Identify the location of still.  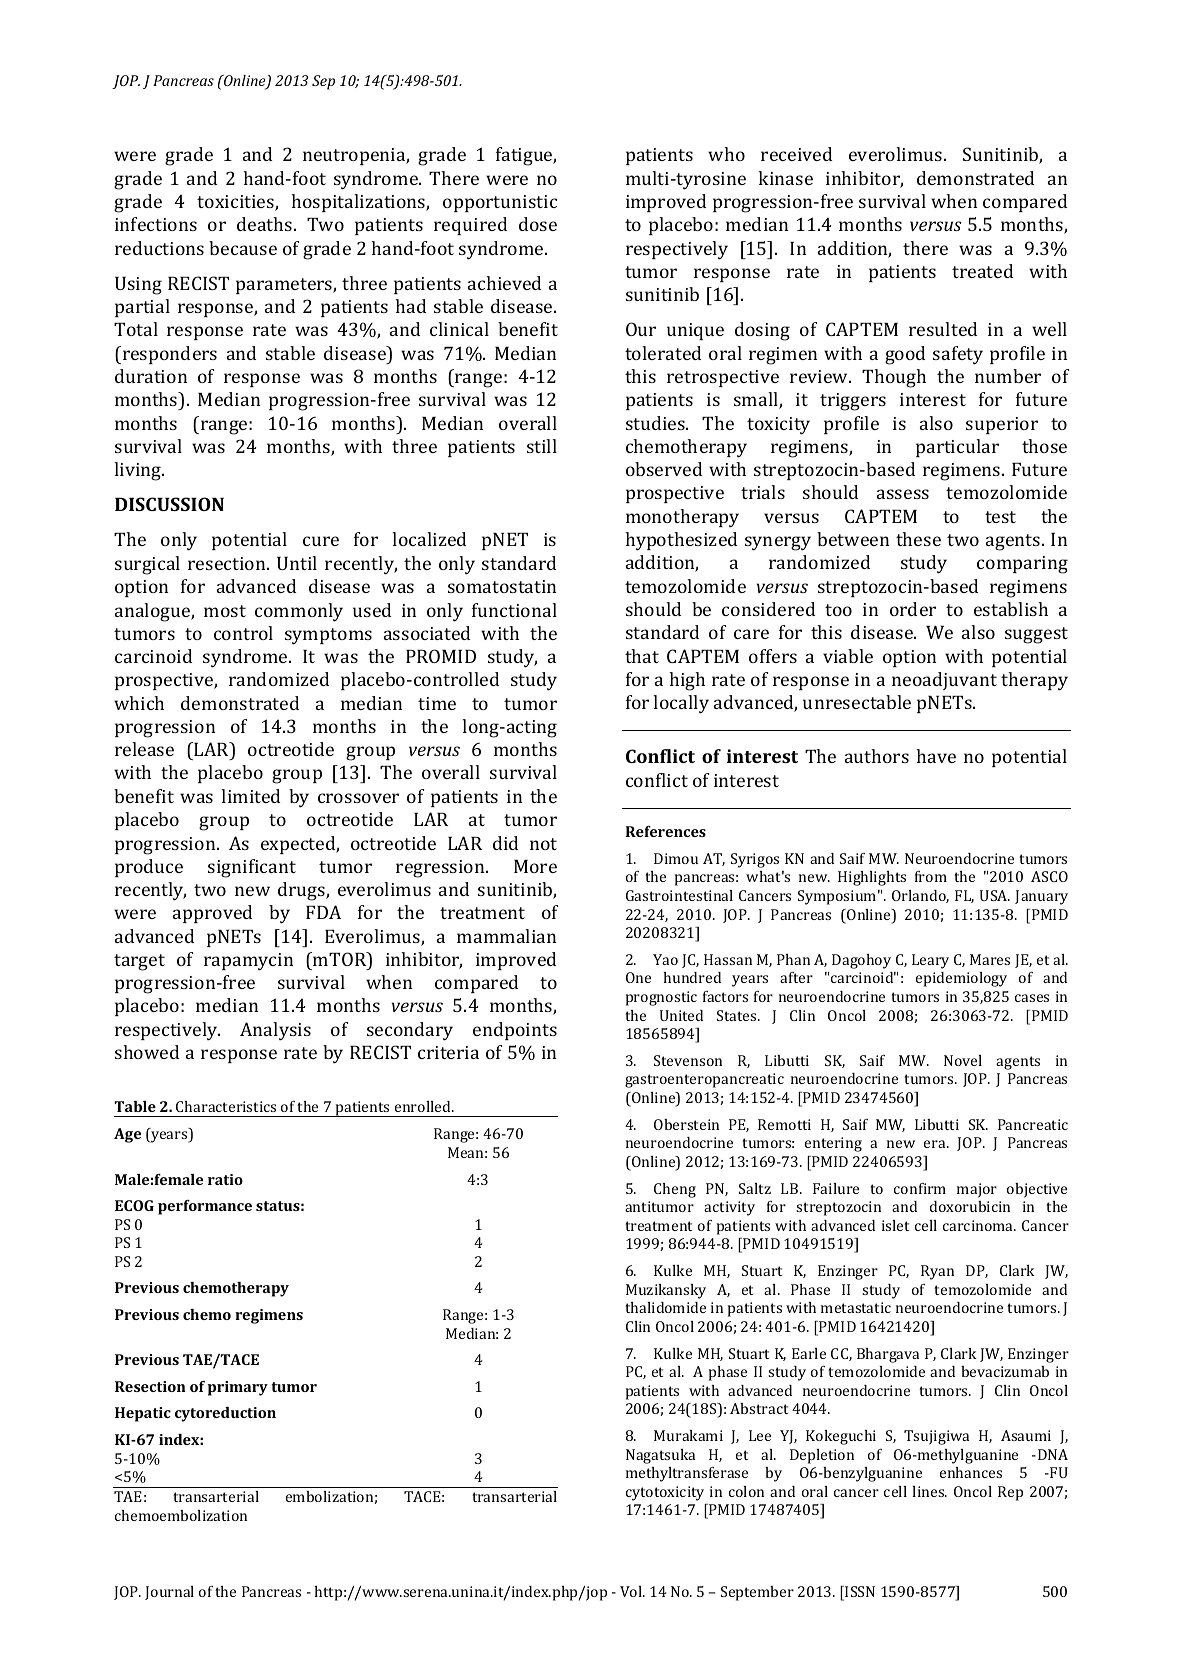
(542, 446).
